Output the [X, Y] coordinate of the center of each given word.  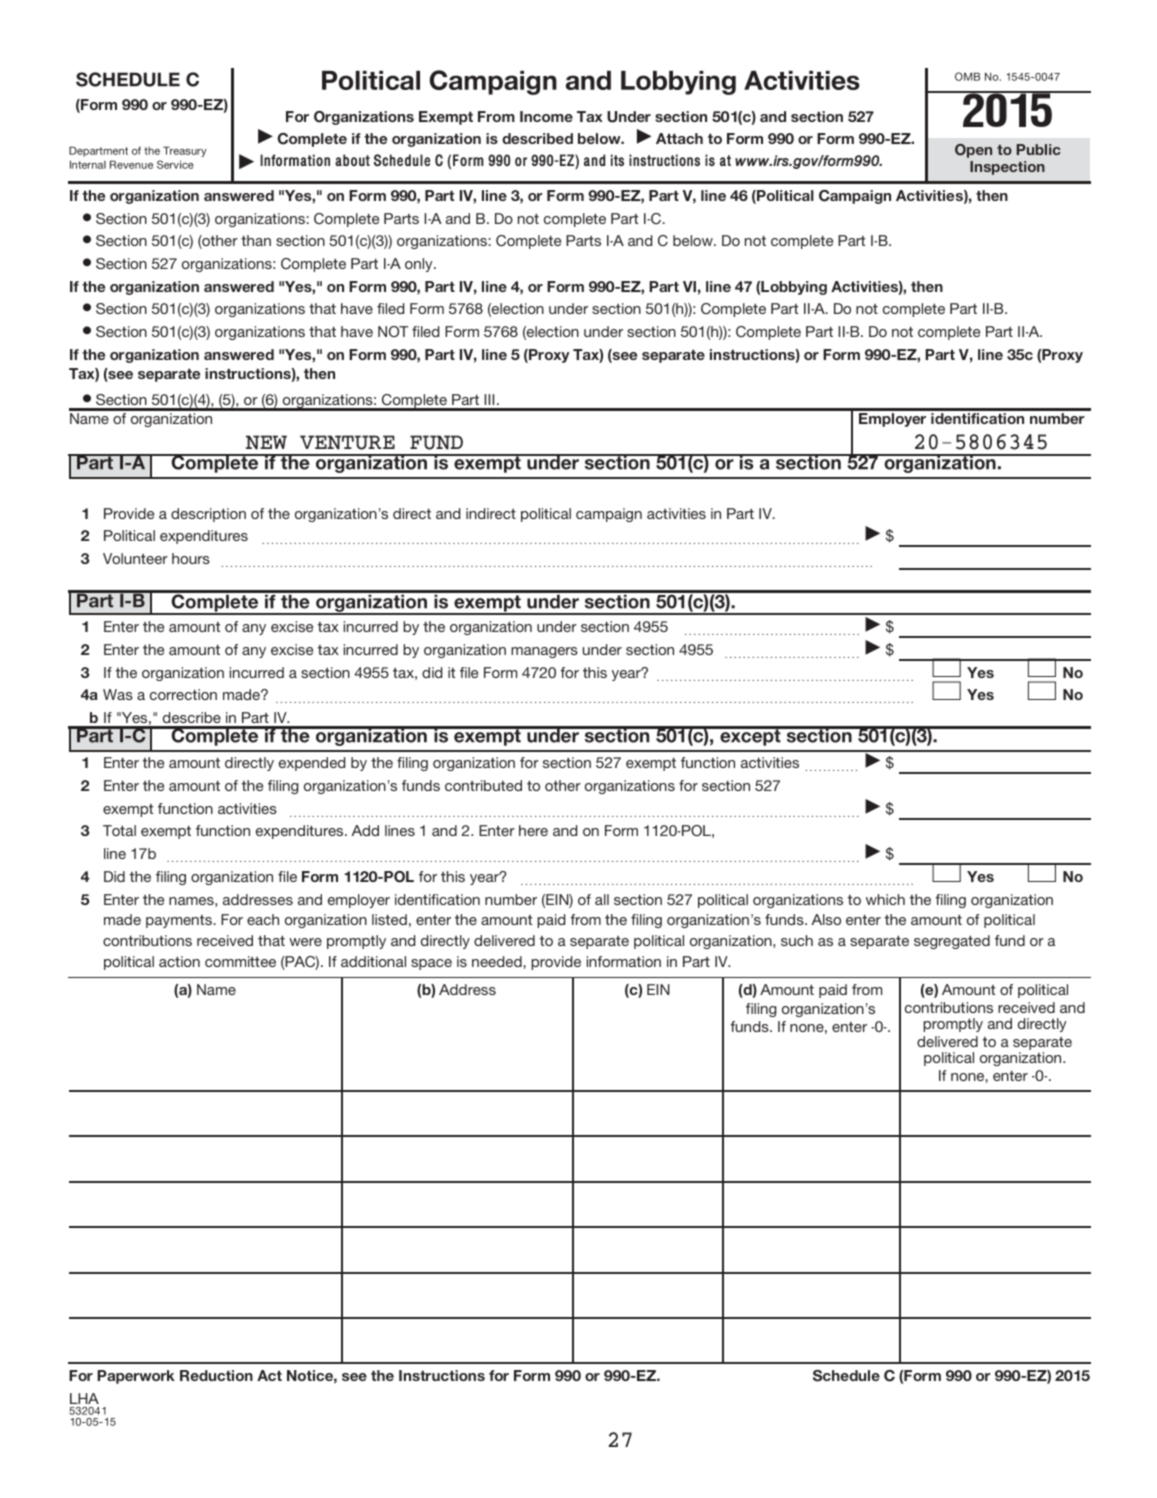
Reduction [216, 1375]
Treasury [185, 151]
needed [498, 961]
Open [973, 151]
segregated [952, 942]
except [750, 736]
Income [546, 116]
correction [183, 694]
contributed [483, 785]
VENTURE [347, 442]
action [179, 961]
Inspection [1007, 168]
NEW [266, 442]
